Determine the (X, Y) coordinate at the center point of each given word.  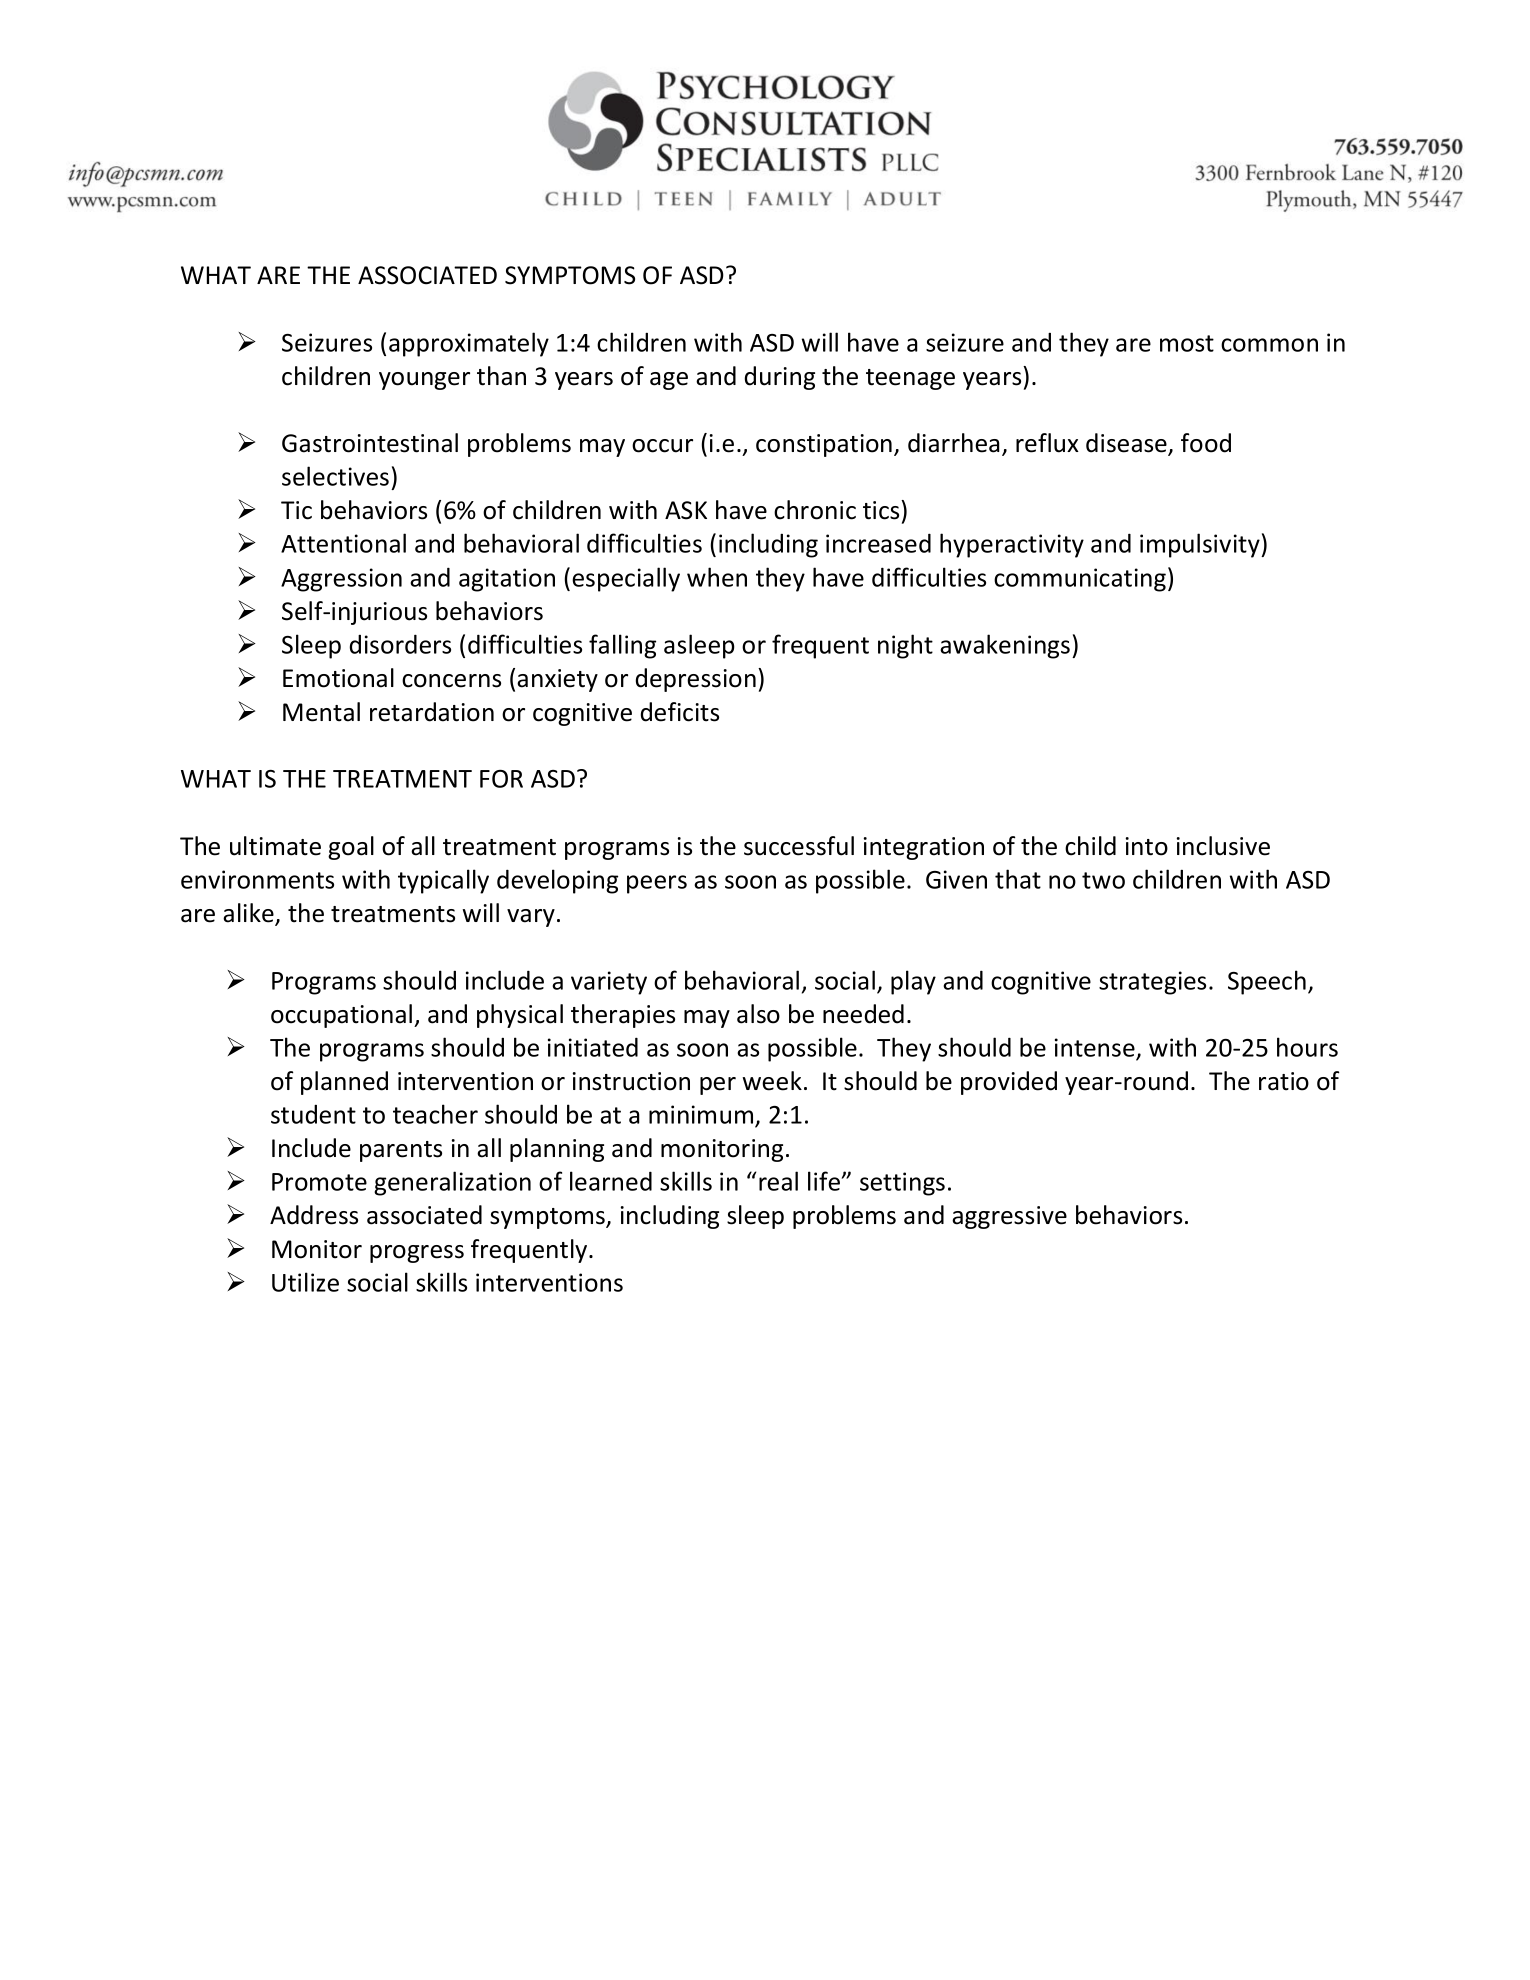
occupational (341, 1016)
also (758, 1014)
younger (424, 381)
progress (417, 1254)
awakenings (1005, 646)
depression (696, 680)
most (1187, 343)
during (780, 378)
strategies (1152, 983)
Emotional (338, 678)
